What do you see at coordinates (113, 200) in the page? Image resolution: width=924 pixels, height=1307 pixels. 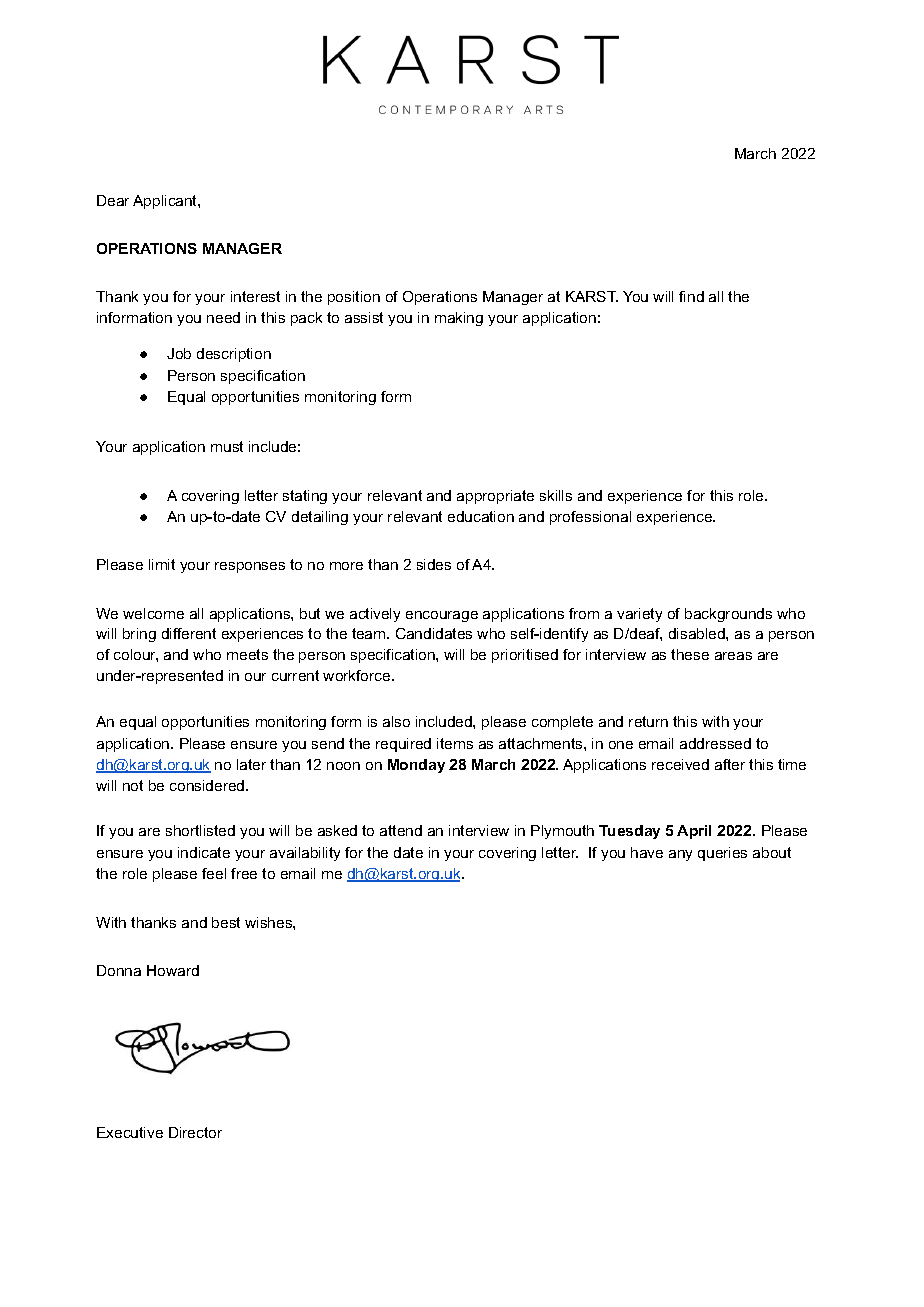 I see `Dear` at bounding box center [113, 200].
